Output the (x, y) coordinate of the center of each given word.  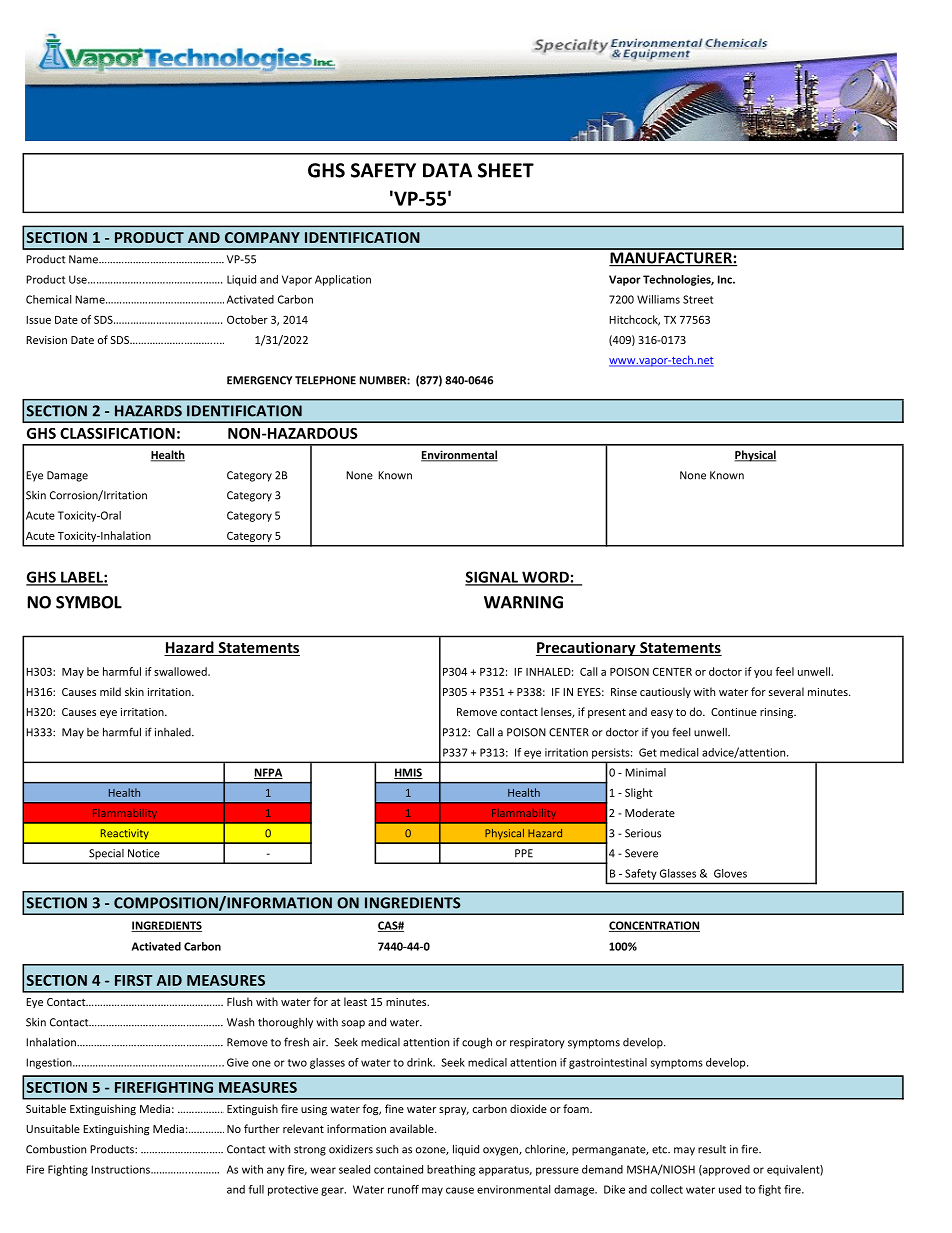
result (712, 1149)
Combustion (56, 1149)
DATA (447, 170)
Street (698, 299)
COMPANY (262, 237)
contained (398, 1169)
